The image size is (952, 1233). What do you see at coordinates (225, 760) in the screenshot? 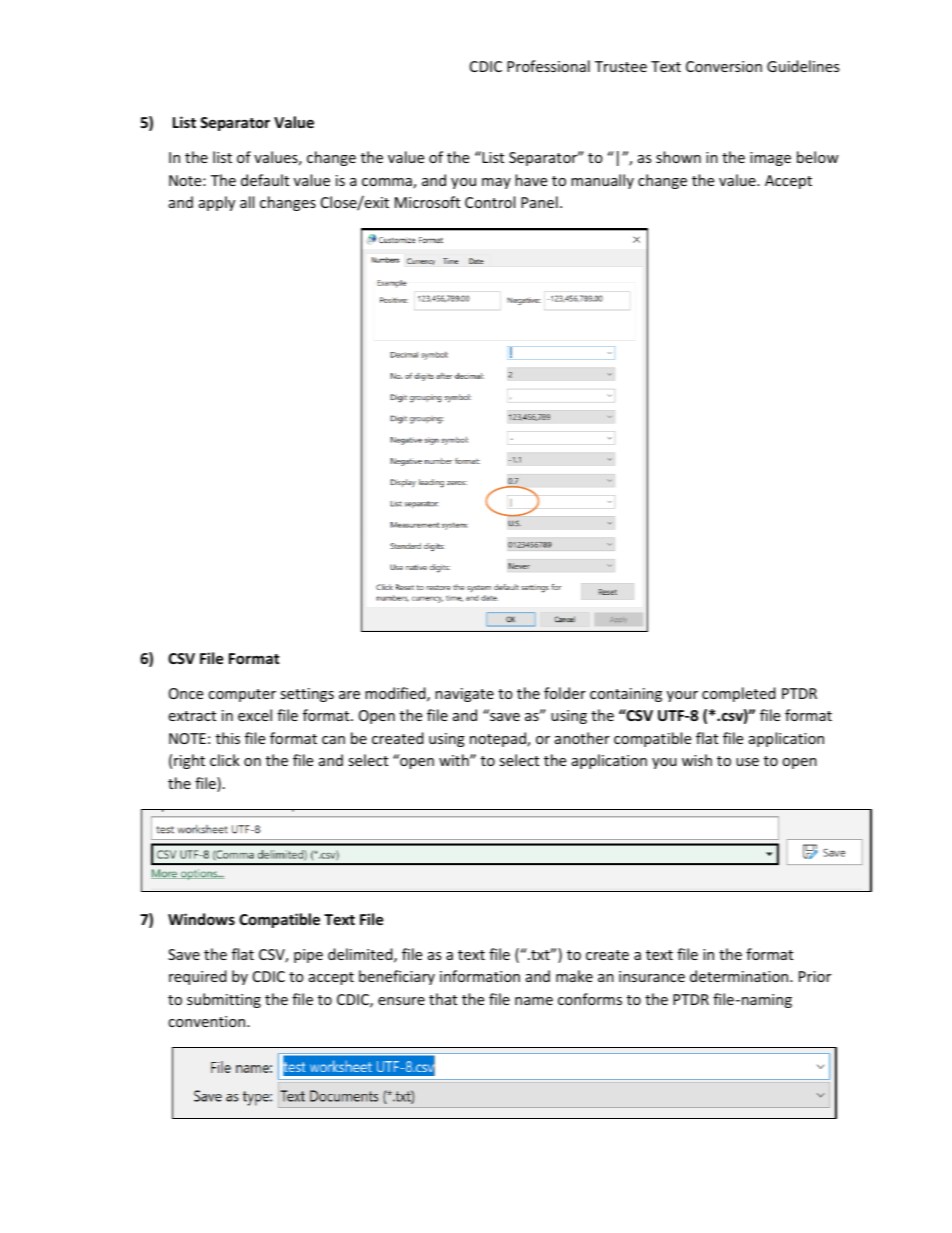
I see `click` at bounding box center [225, 760].
